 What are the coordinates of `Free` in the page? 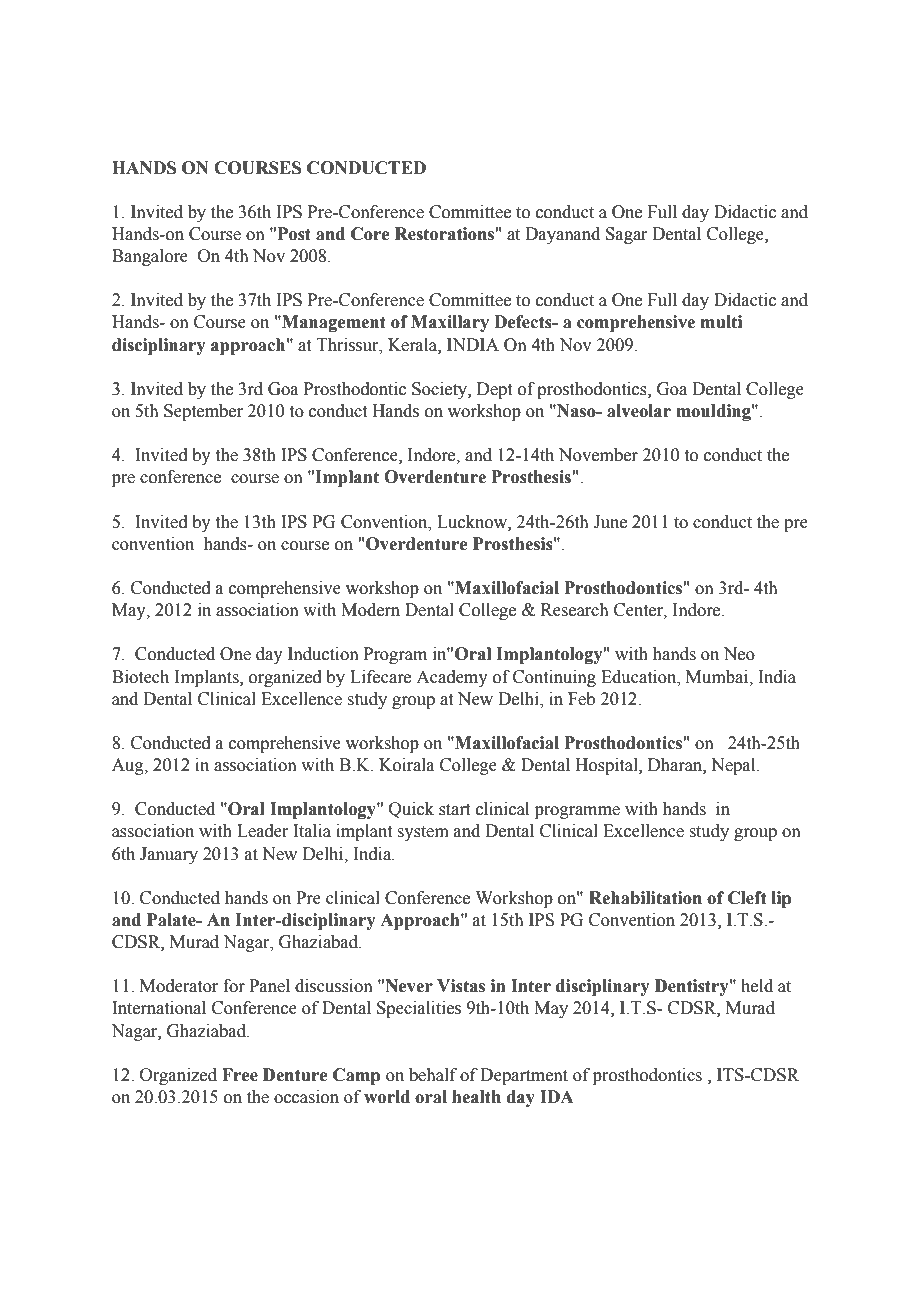 It's located at (240, 1075).
